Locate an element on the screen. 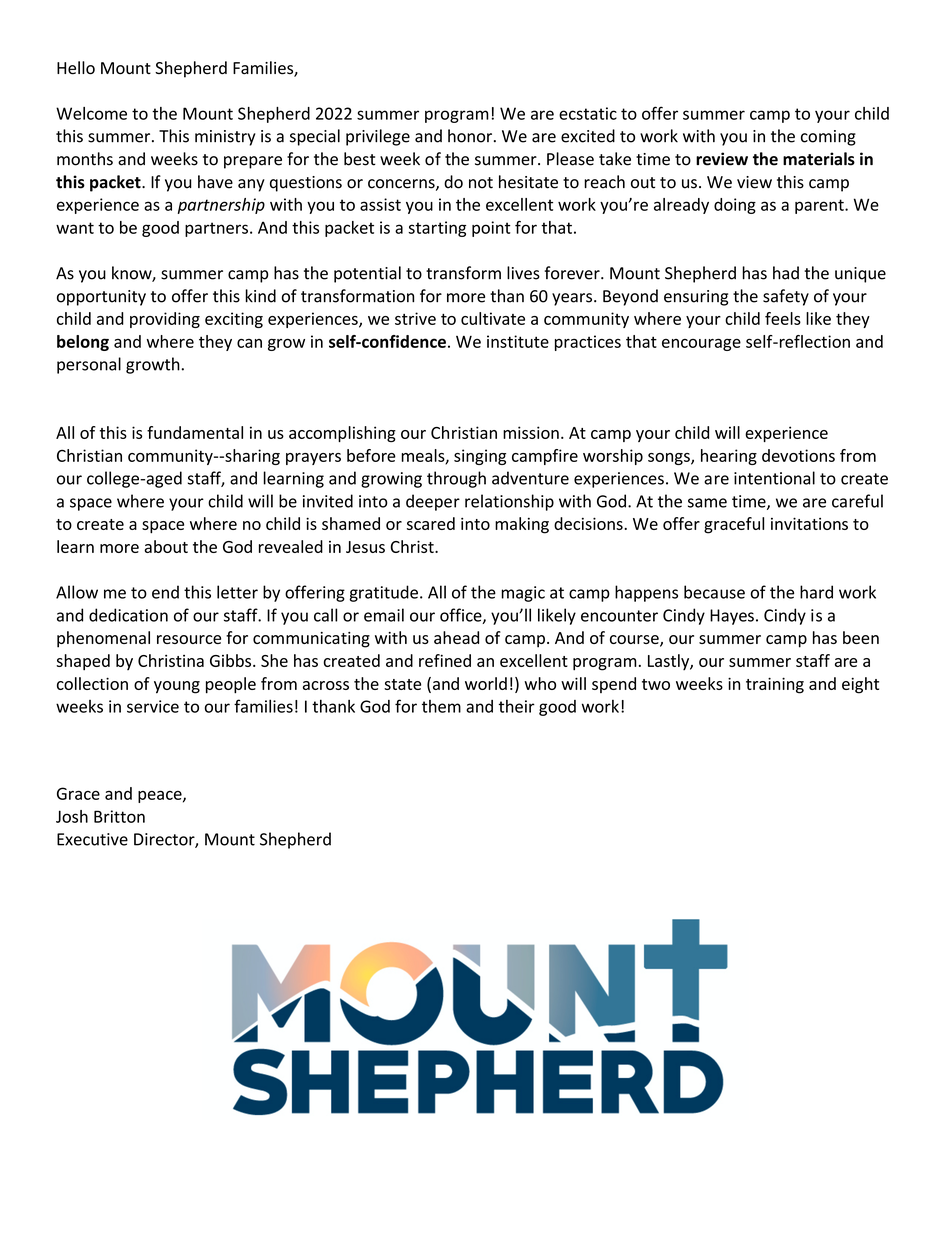  Hayes is located at coordinates (732, 617).
